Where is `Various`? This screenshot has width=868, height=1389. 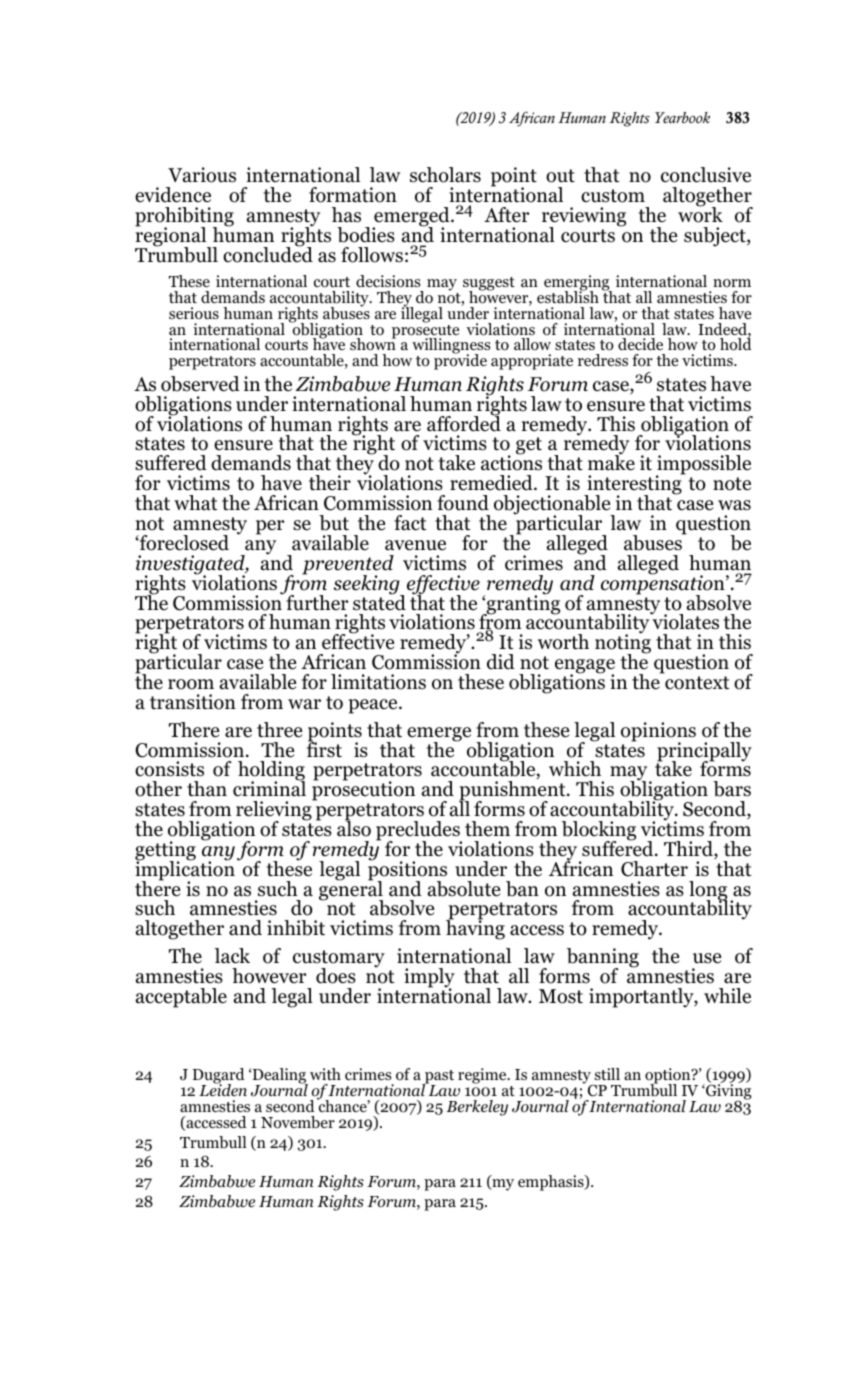
Various is located at coordinates (202, 175).
